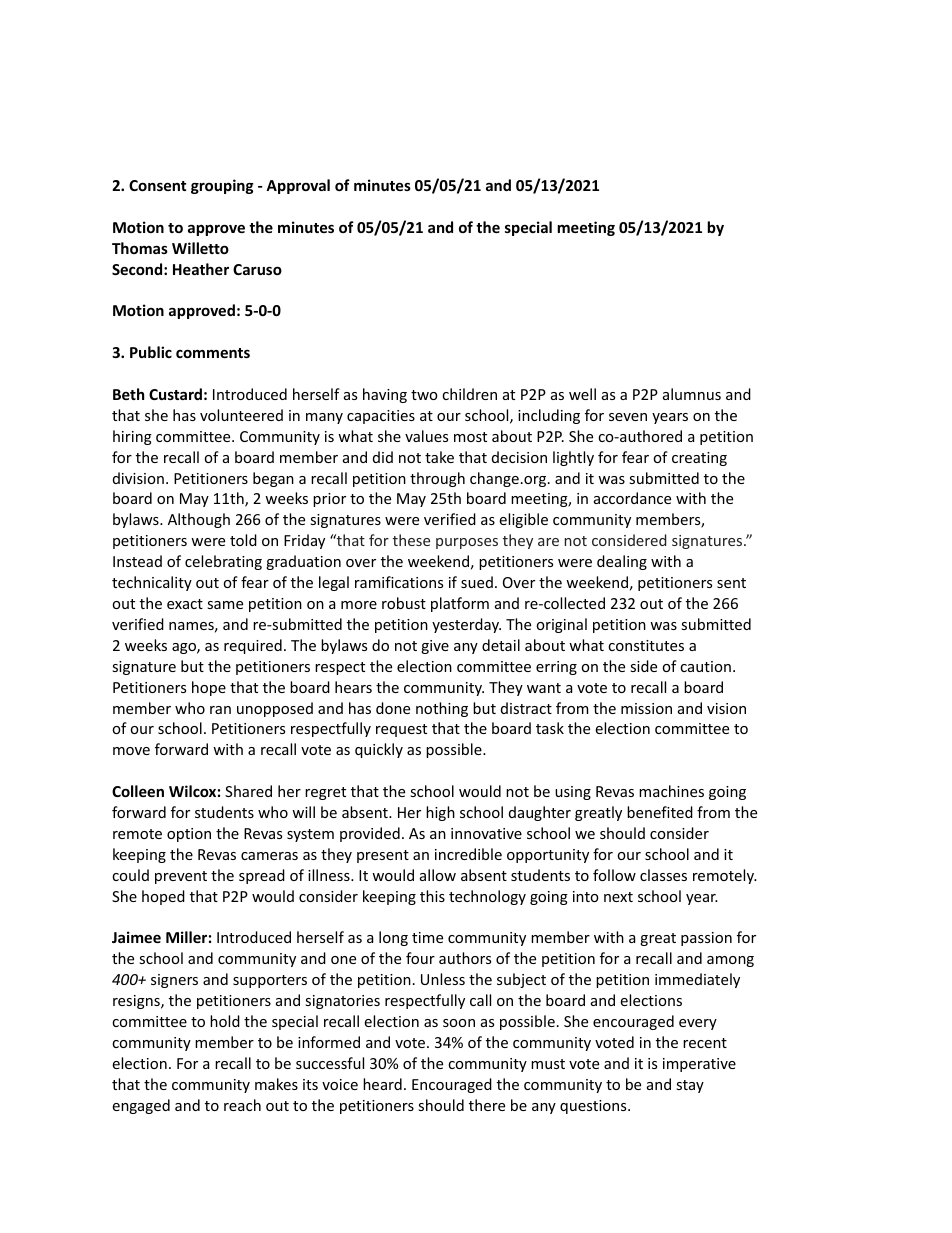 The width and height of the image is (952, 1233). Describe the element at coordinates (663, 875) in the image. I see `classes` at that location.
